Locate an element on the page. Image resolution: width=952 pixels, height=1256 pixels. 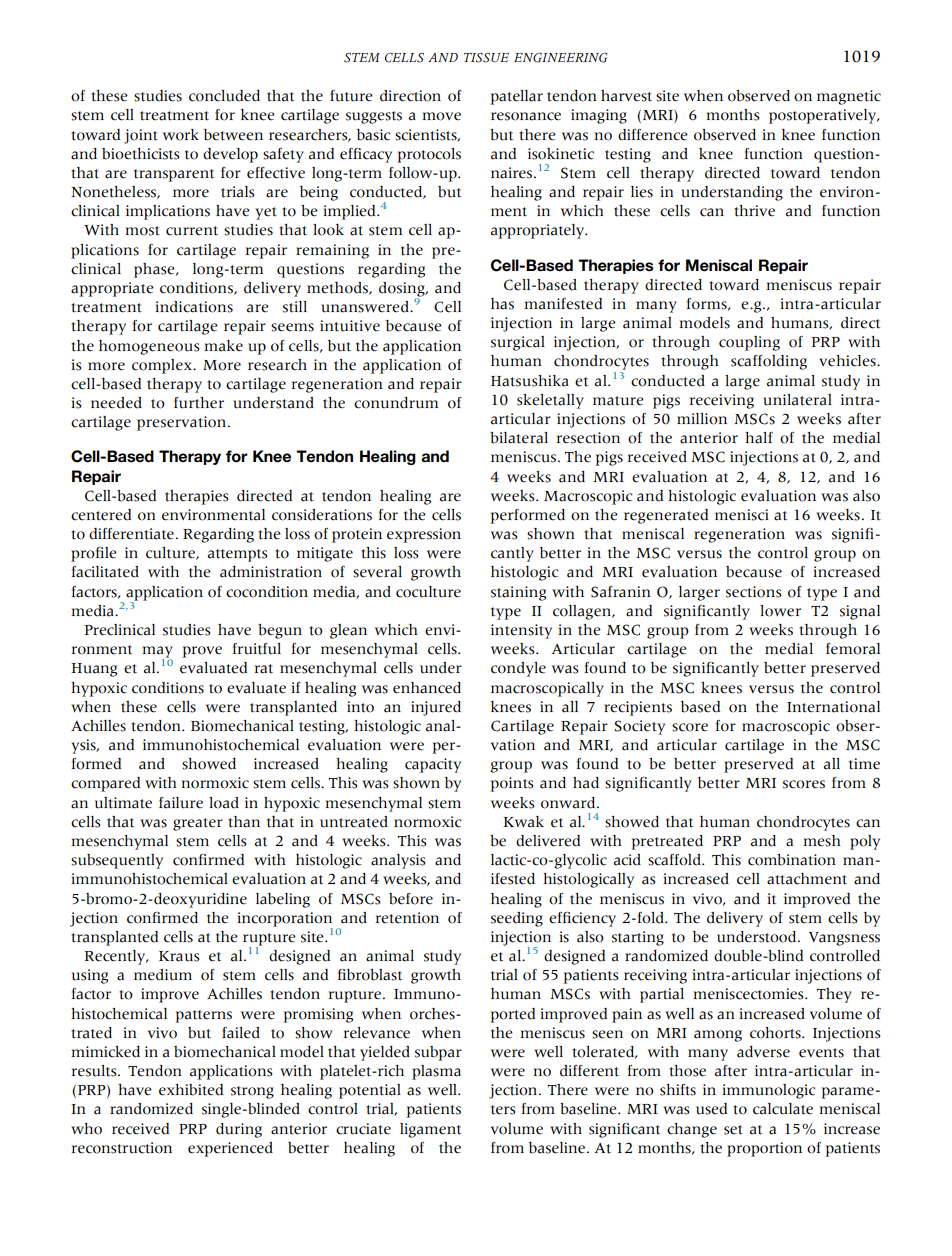
concluded is located at coordinates (224, 96).
